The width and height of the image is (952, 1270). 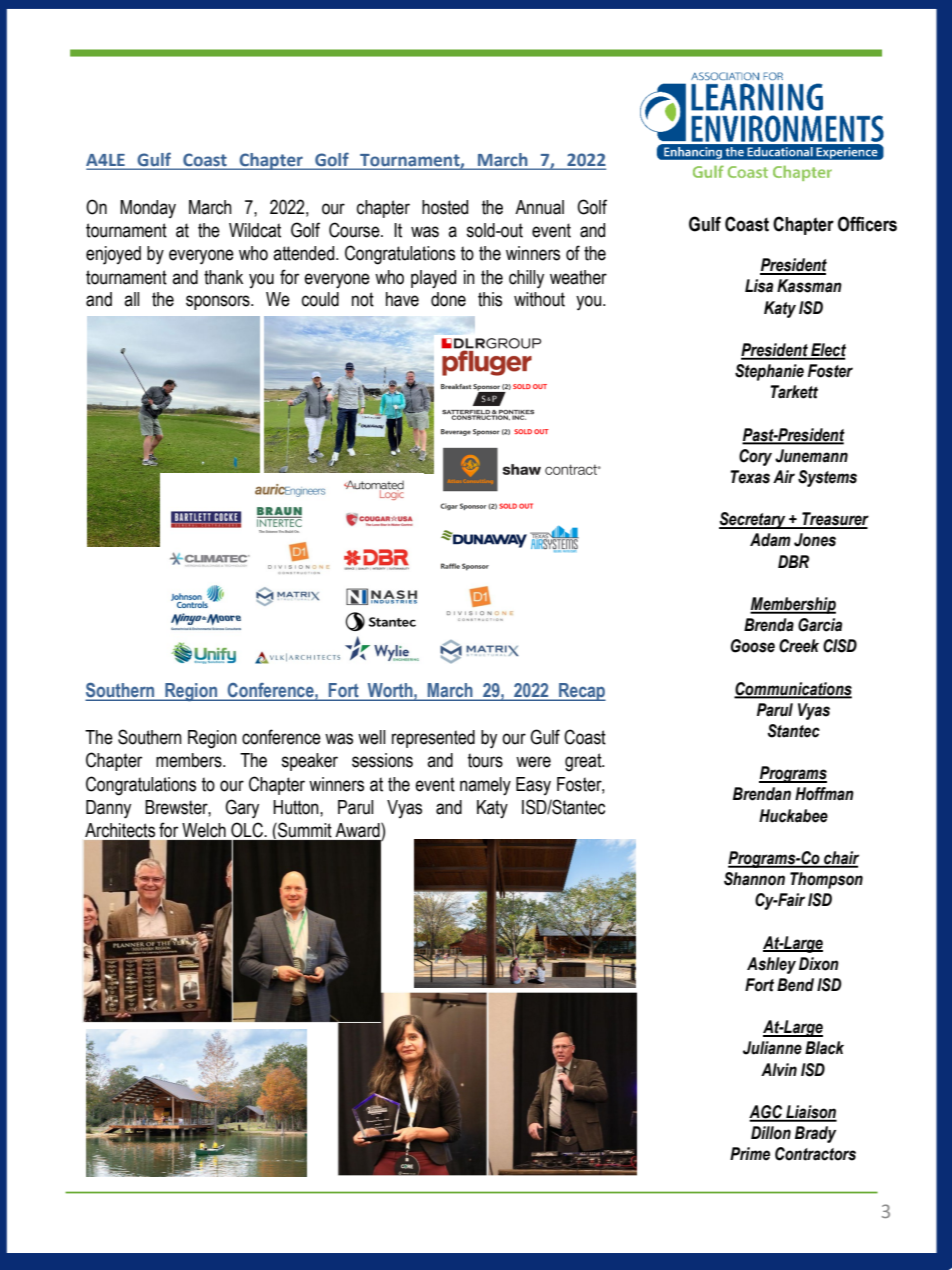 I want to click on Dillon, so click(x=771, y=1133).
